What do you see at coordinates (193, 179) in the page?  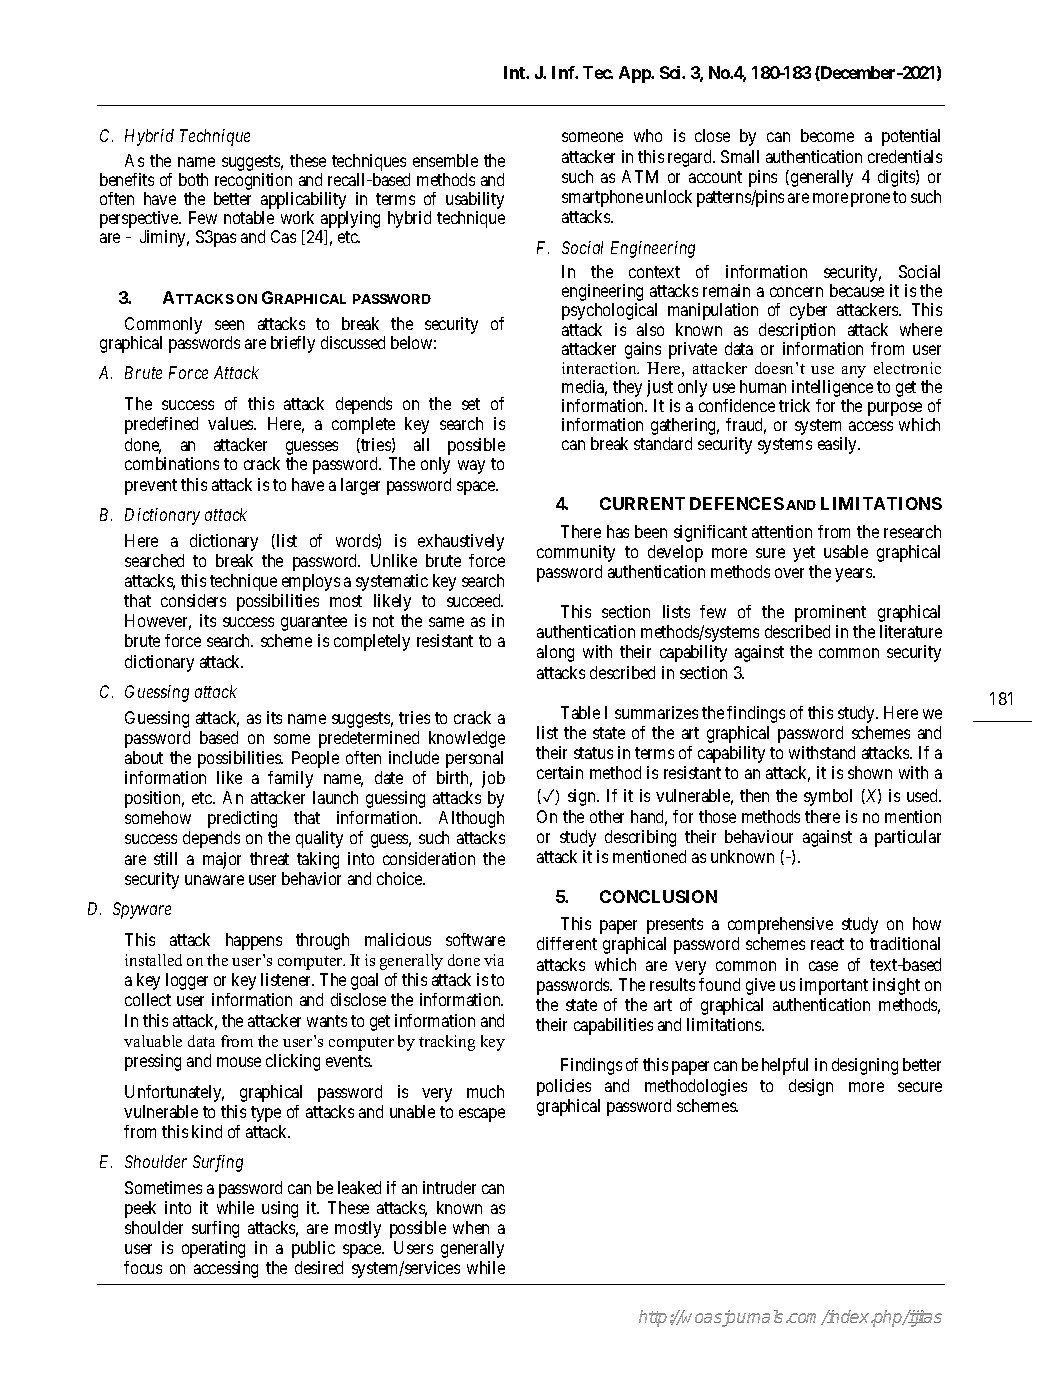 I see `both` at bounding box center [193, 179].
